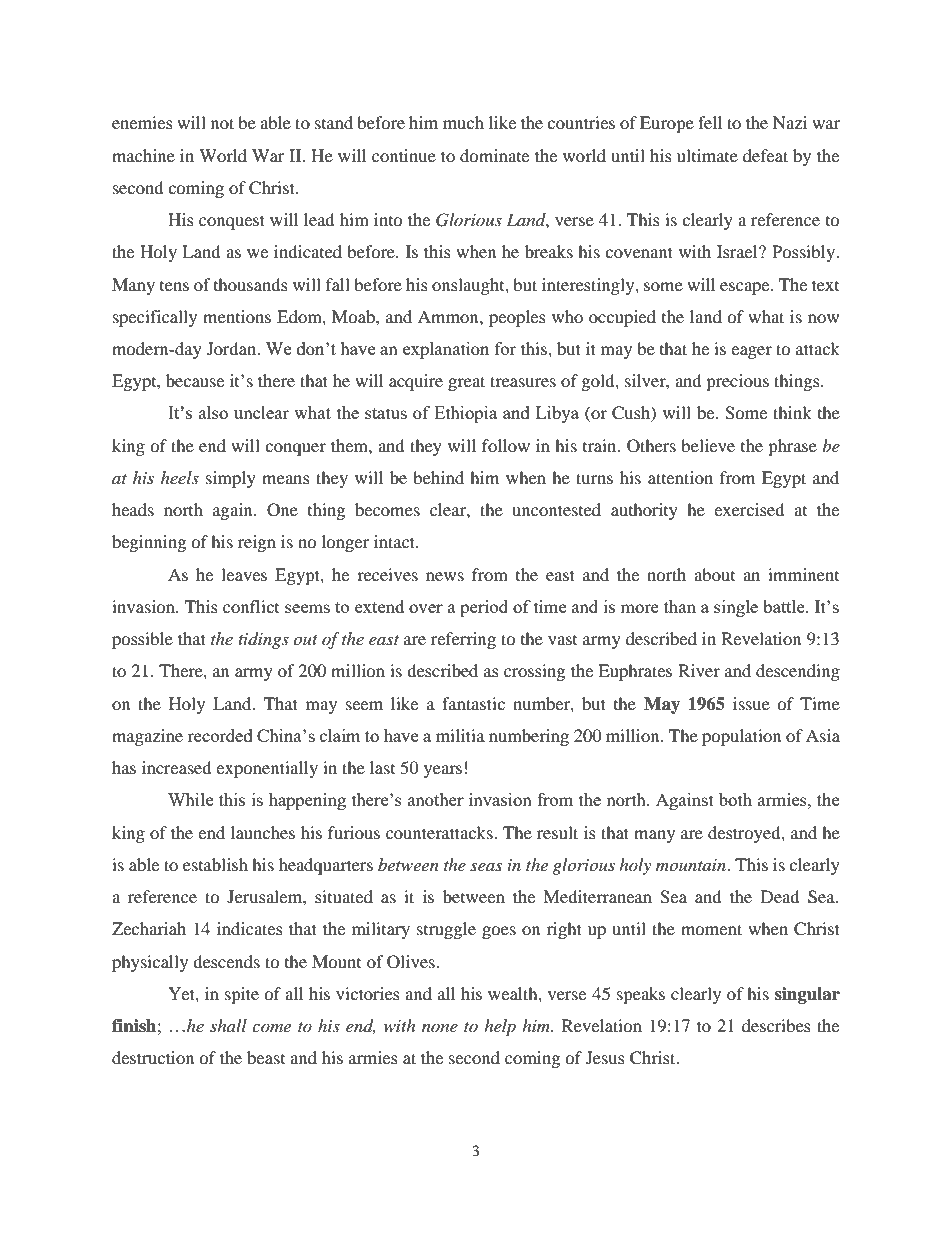  I want to click on shall, so click(228, 1025).
